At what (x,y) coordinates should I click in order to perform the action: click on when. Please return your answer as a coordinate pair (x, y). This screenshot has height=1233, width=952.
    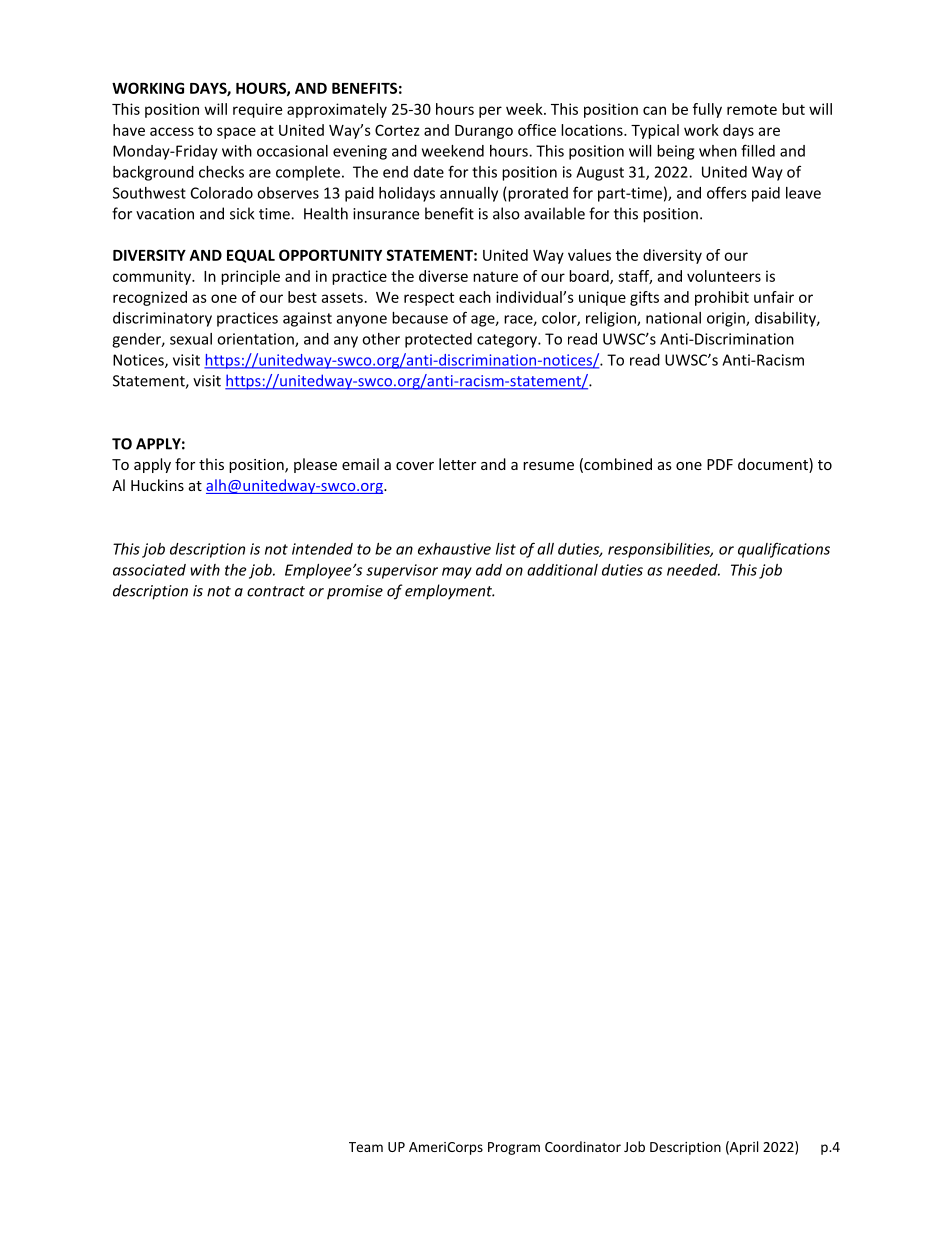
    Looking at the image, I should click on (718, 151).
